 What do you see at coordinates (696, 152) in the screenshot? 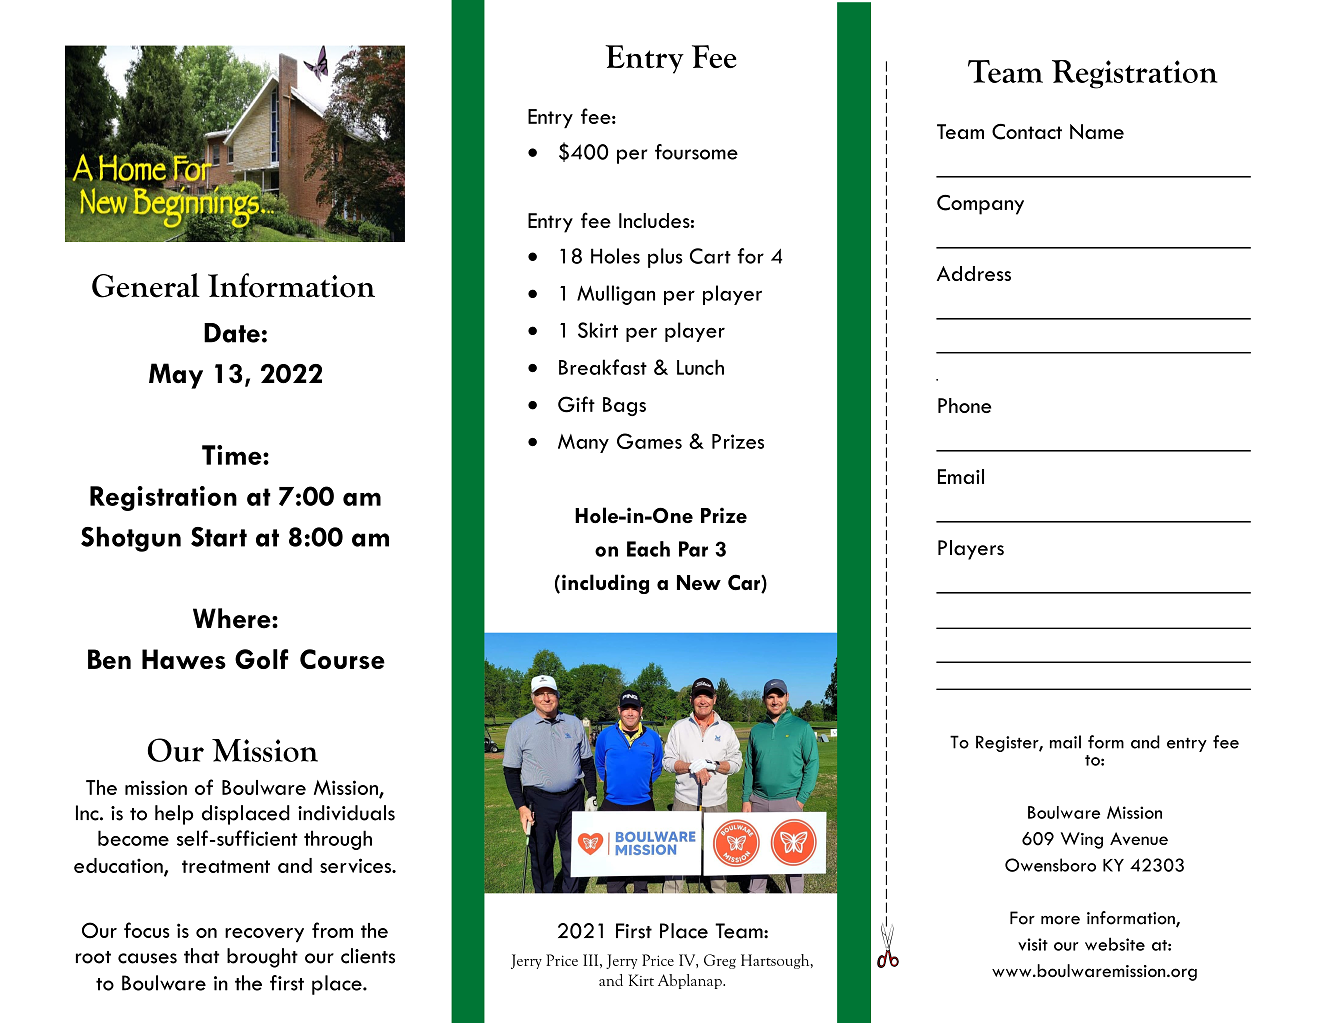
I see `foursome` at bounding box center [696, 152].
